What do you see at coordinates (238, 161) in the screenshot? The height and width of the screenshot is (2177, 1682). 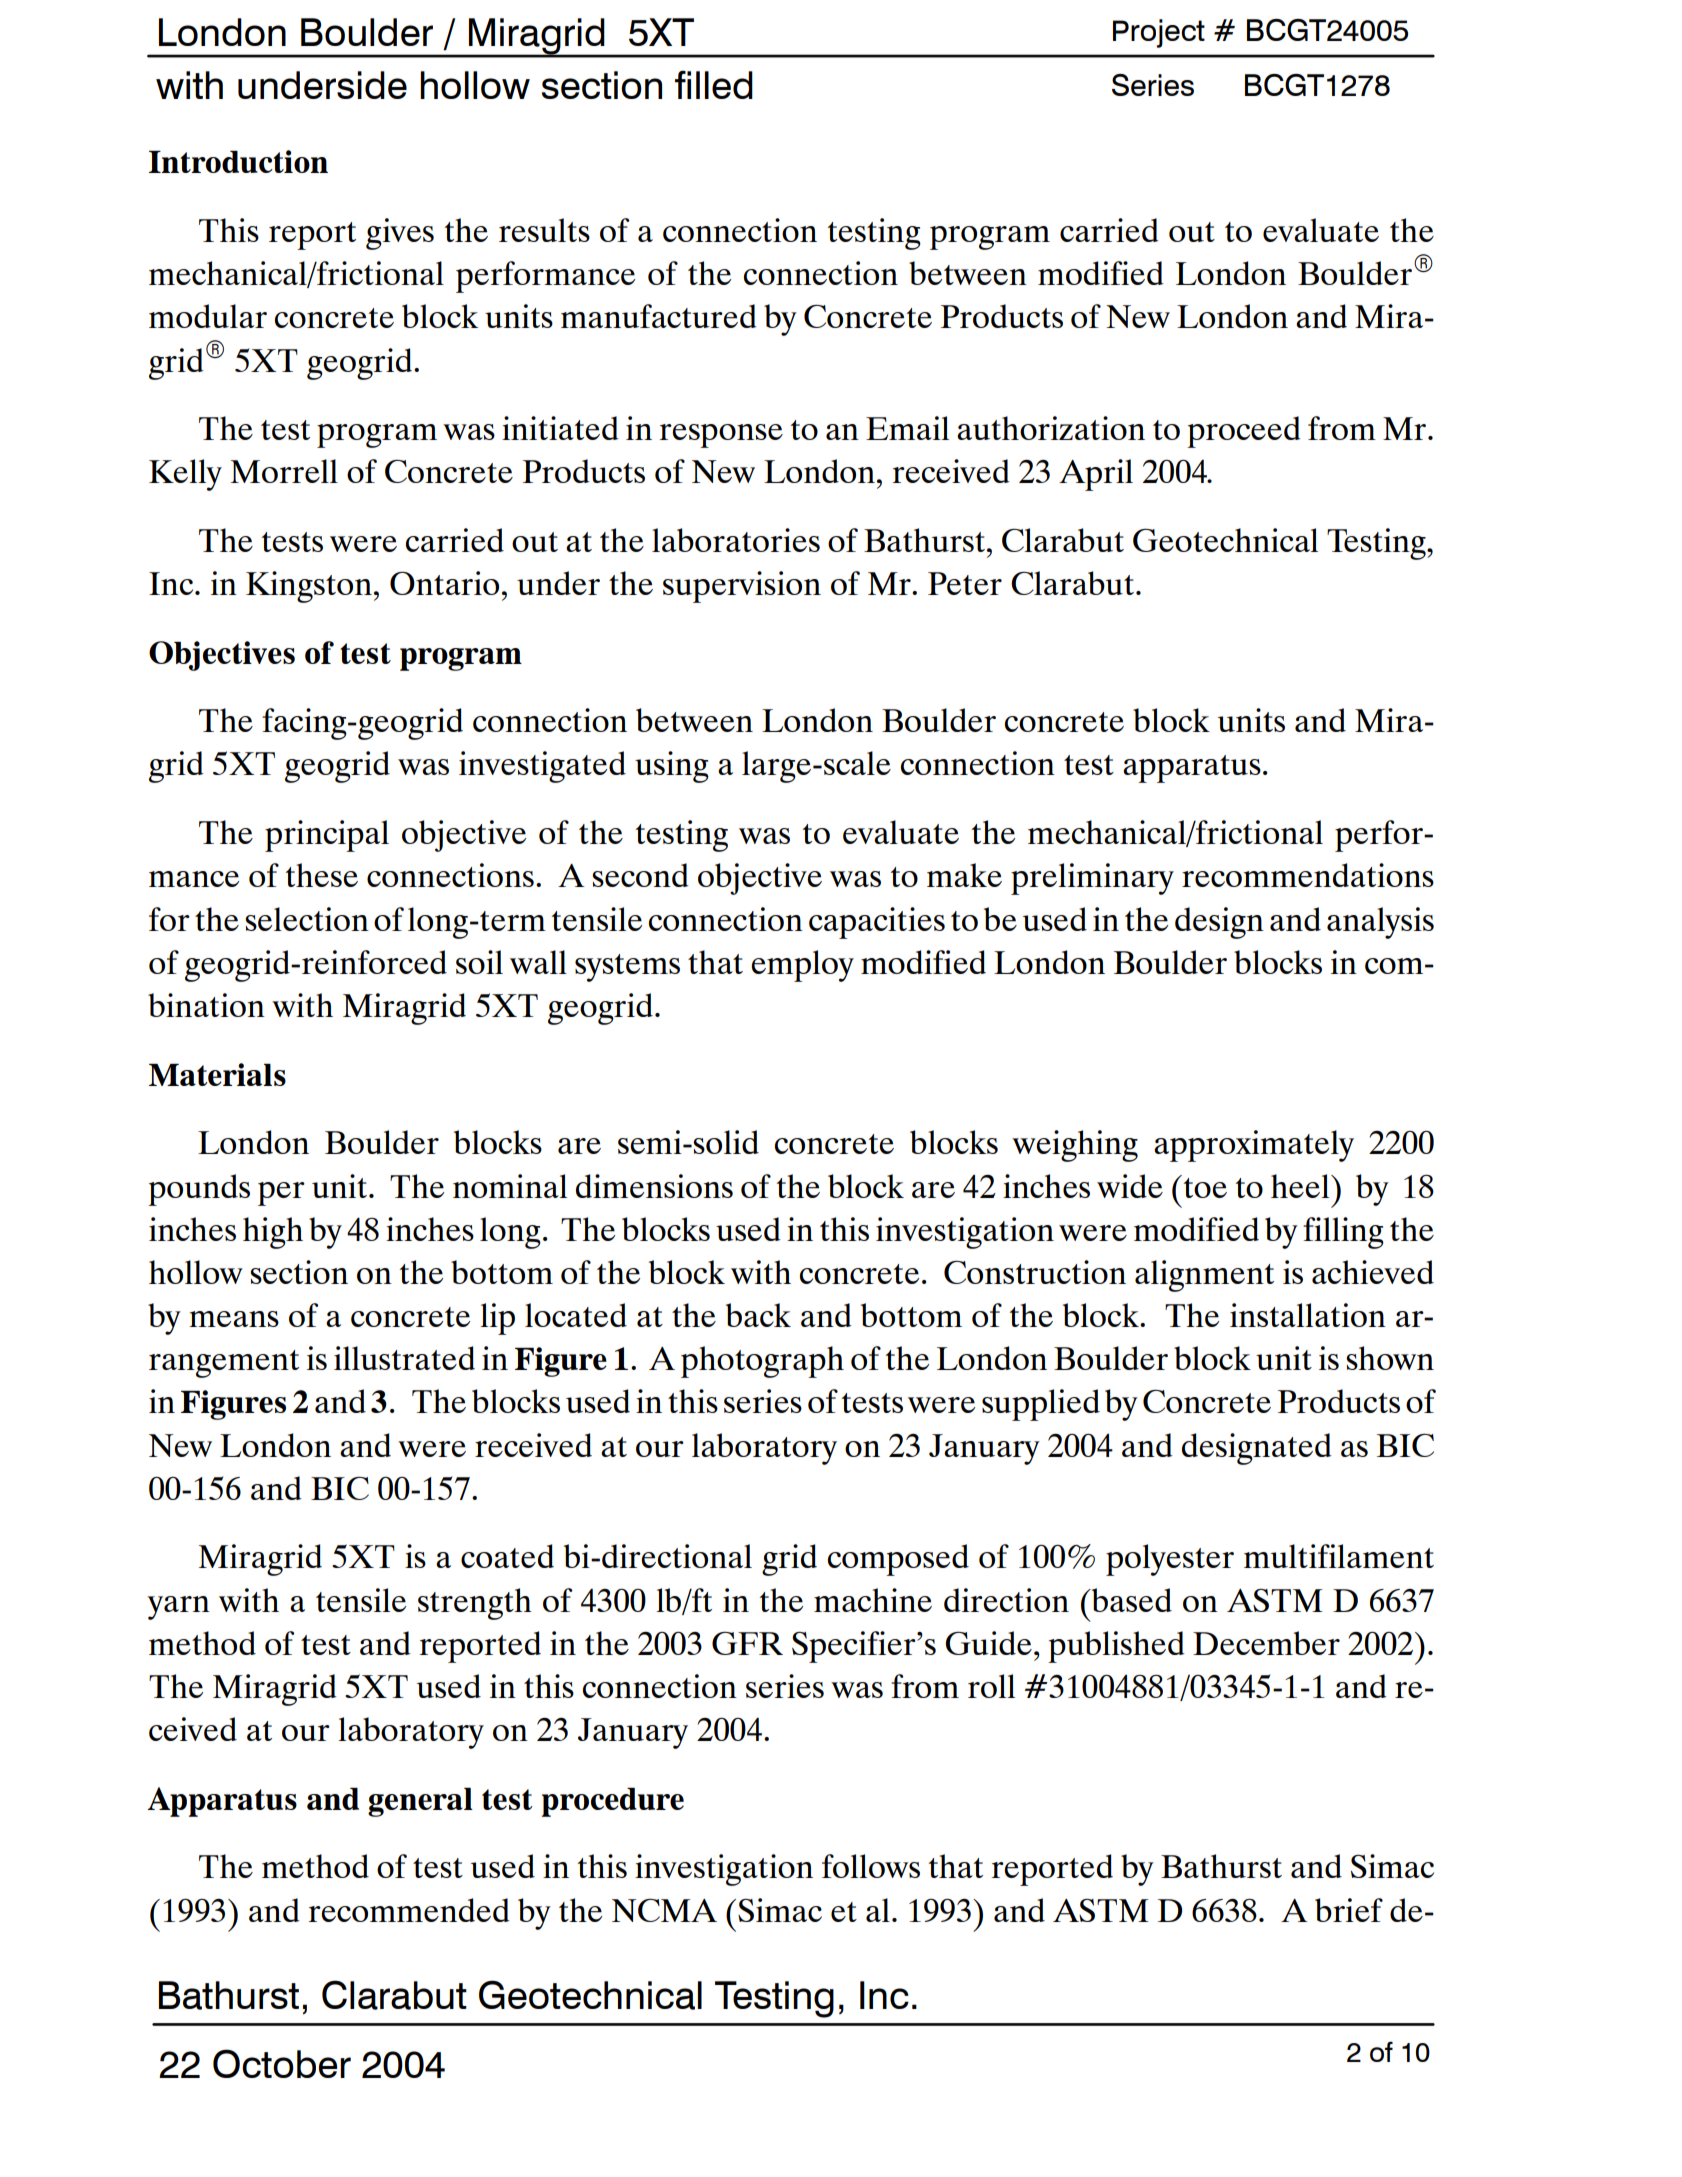 I see `Introduction` at bounding box center [238, 161].
